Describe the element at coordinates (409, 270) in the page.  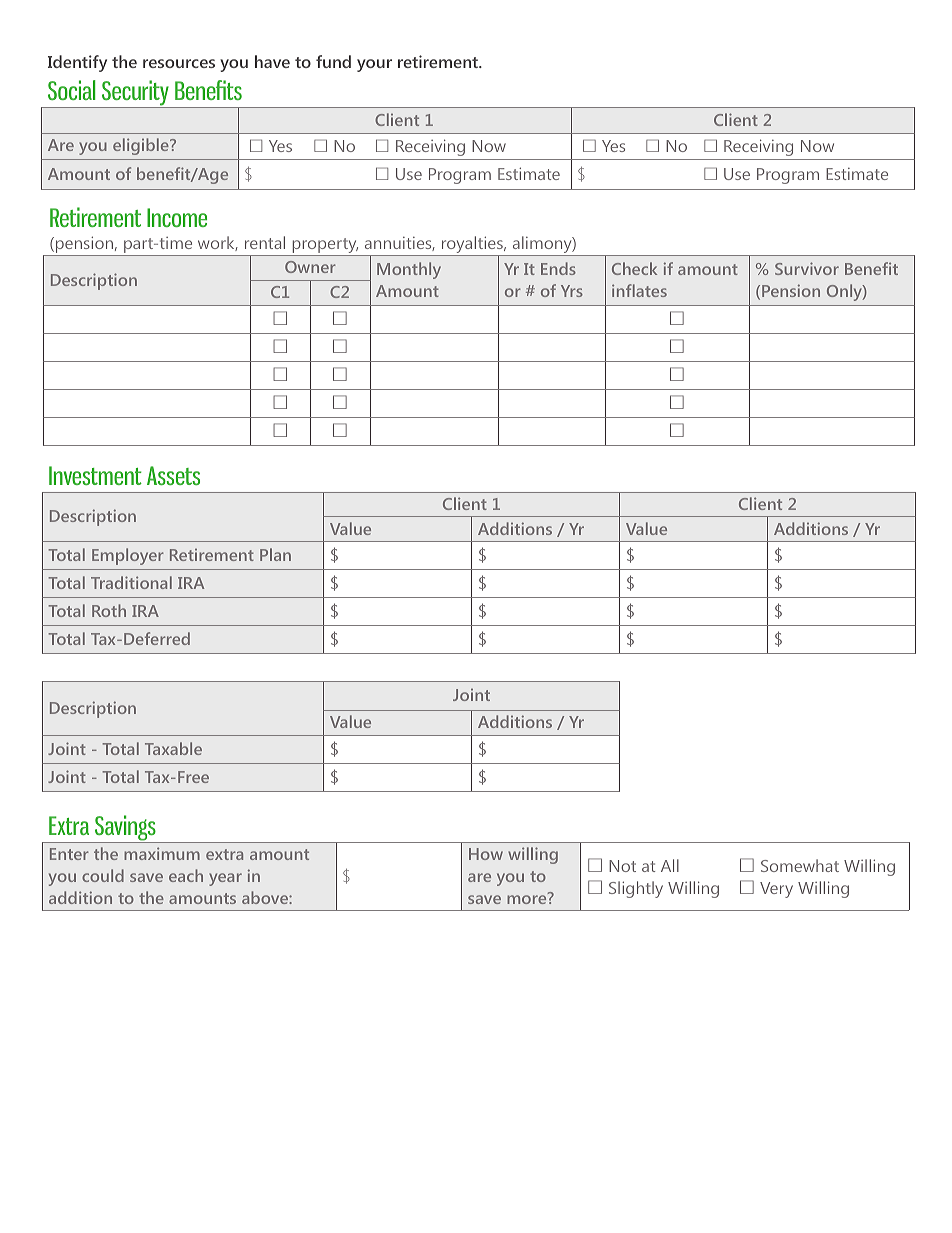
I see `Monthly` at that location.
